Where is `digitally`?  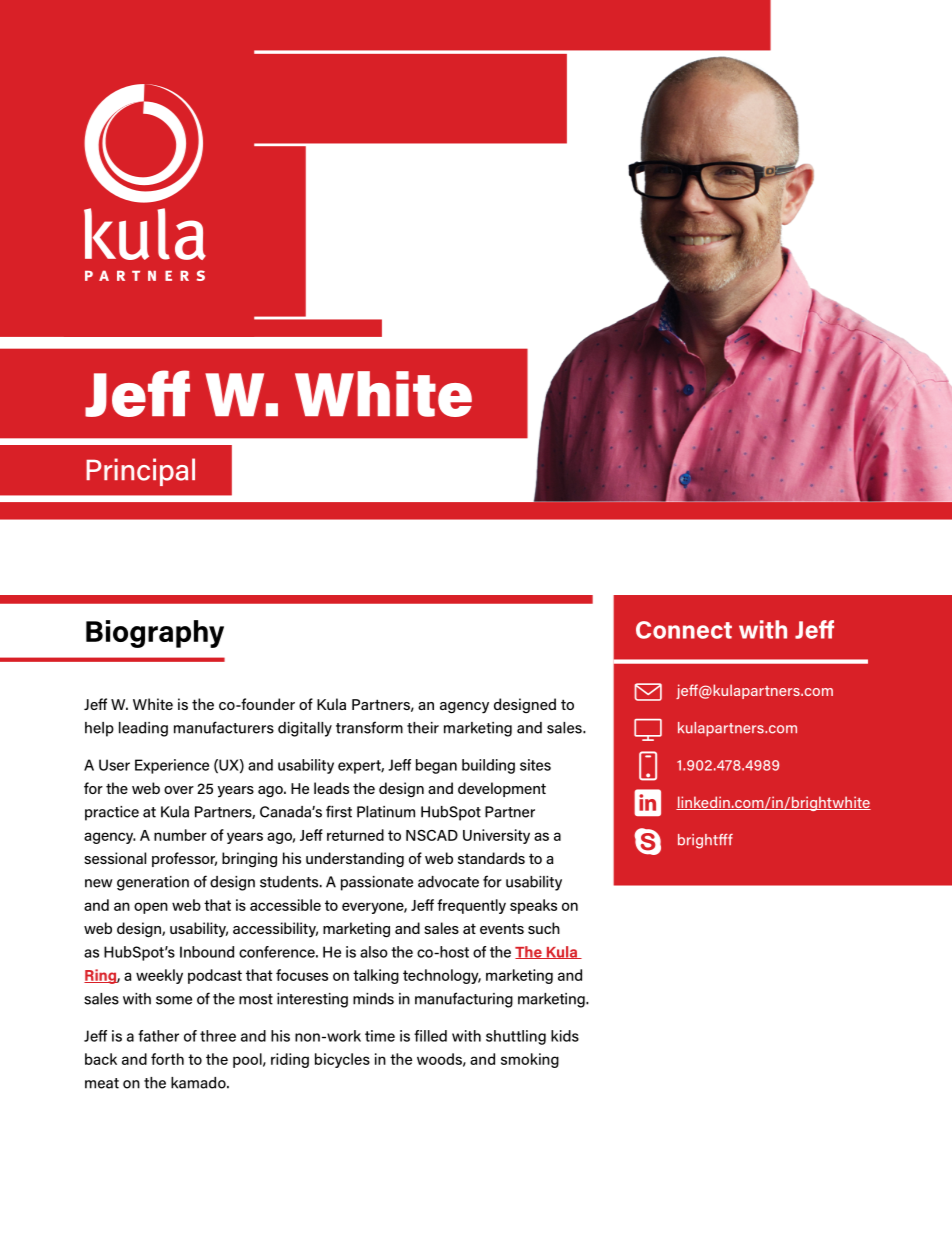 digitally is located at coordinates (305, 729).
